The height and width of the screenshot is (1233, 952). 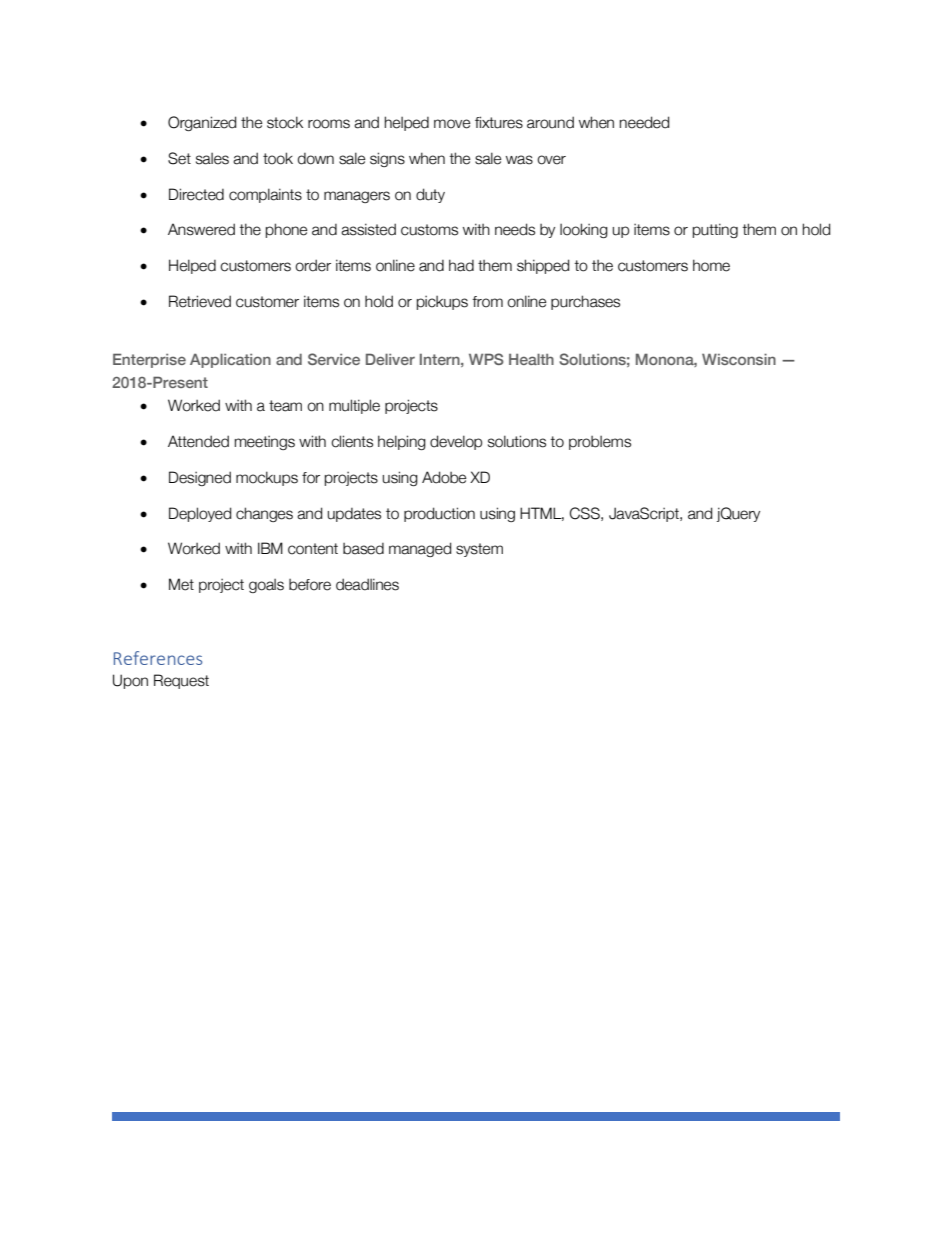 I want to click on multiple, so click(x=354, y=406).
